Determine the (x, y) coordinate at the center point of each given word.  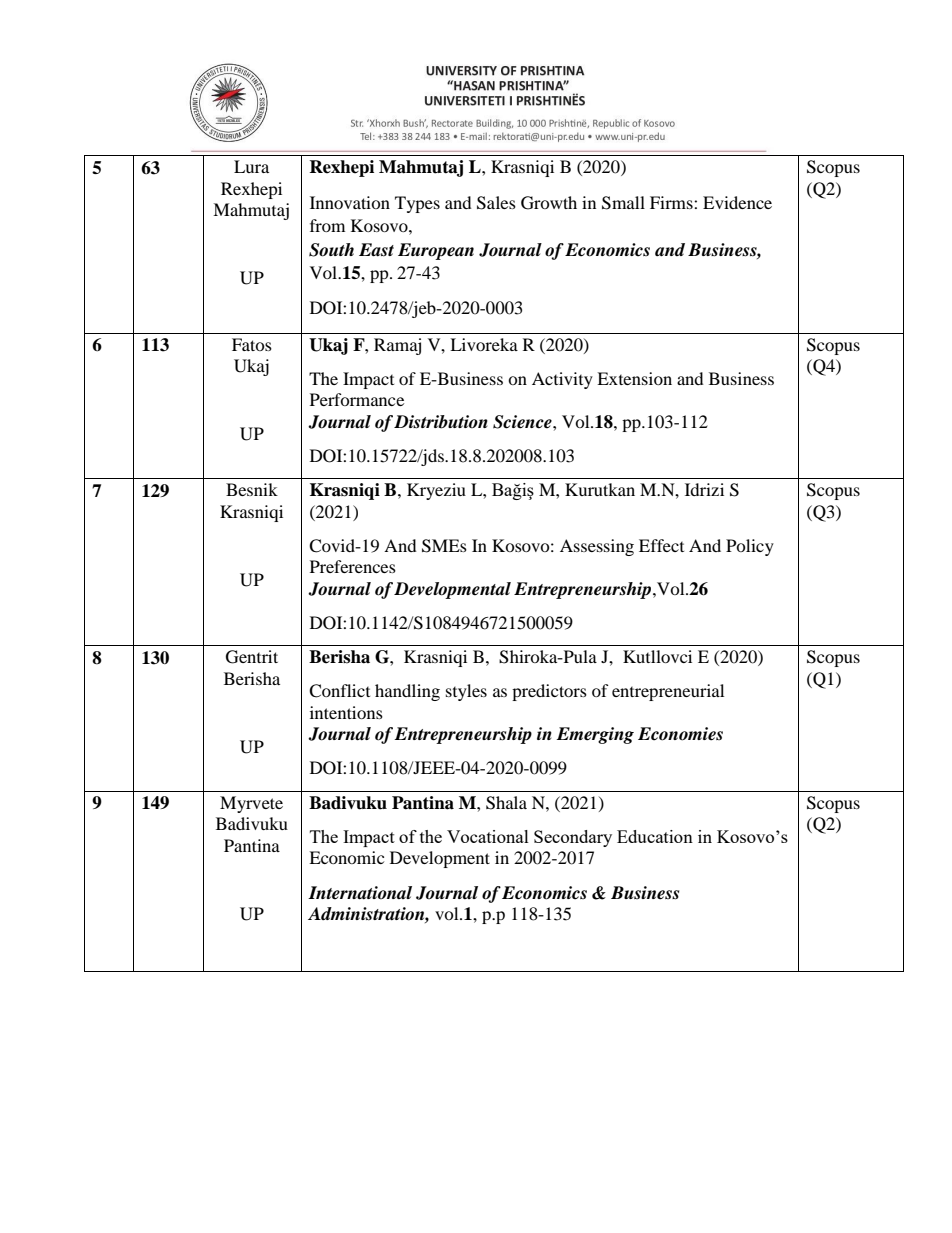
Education (655, 836)
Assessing (597, 547)
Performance (357, 399)
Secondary (573, 838)
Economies (680, 734)
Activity (562, 380)
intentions (346, 712)
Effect (661, 545)
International (360, 893)
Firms (672, 202)
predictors (549, 692)
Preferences (353, 566)
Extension (634, 378)
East (376, 250)
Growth (549, 203)
